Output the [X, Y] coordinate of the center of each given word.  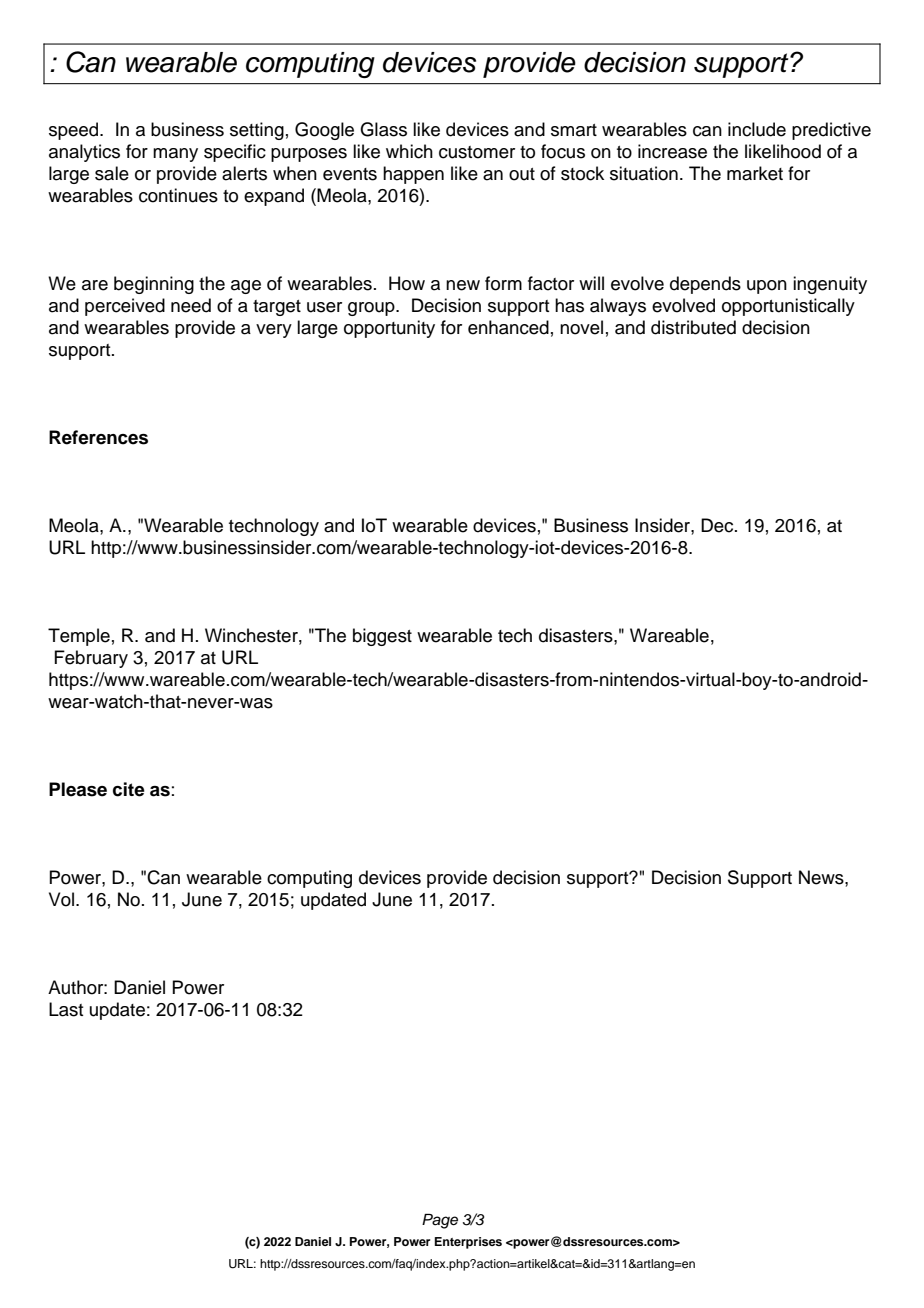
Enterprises [468, 1243]
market [755, 173]
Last [66, 1009]
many [175, 155]
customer [477, 152]
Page [440, 1221]
